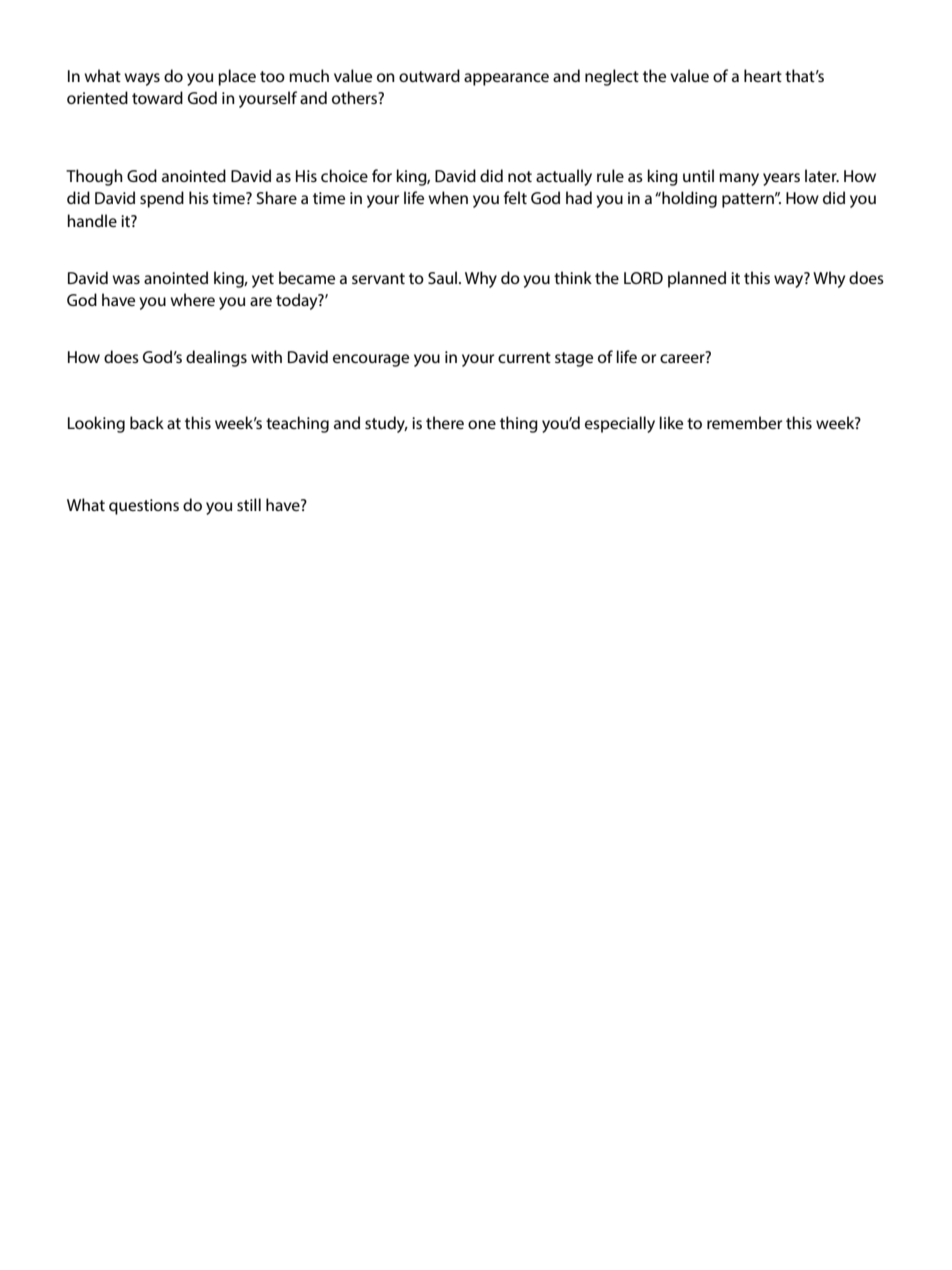 This screenshot has width=952, height=1270. What do you see at coordinates (162, 199) in the screenshot?
I see `spend` at bounding box center [162, 199].
